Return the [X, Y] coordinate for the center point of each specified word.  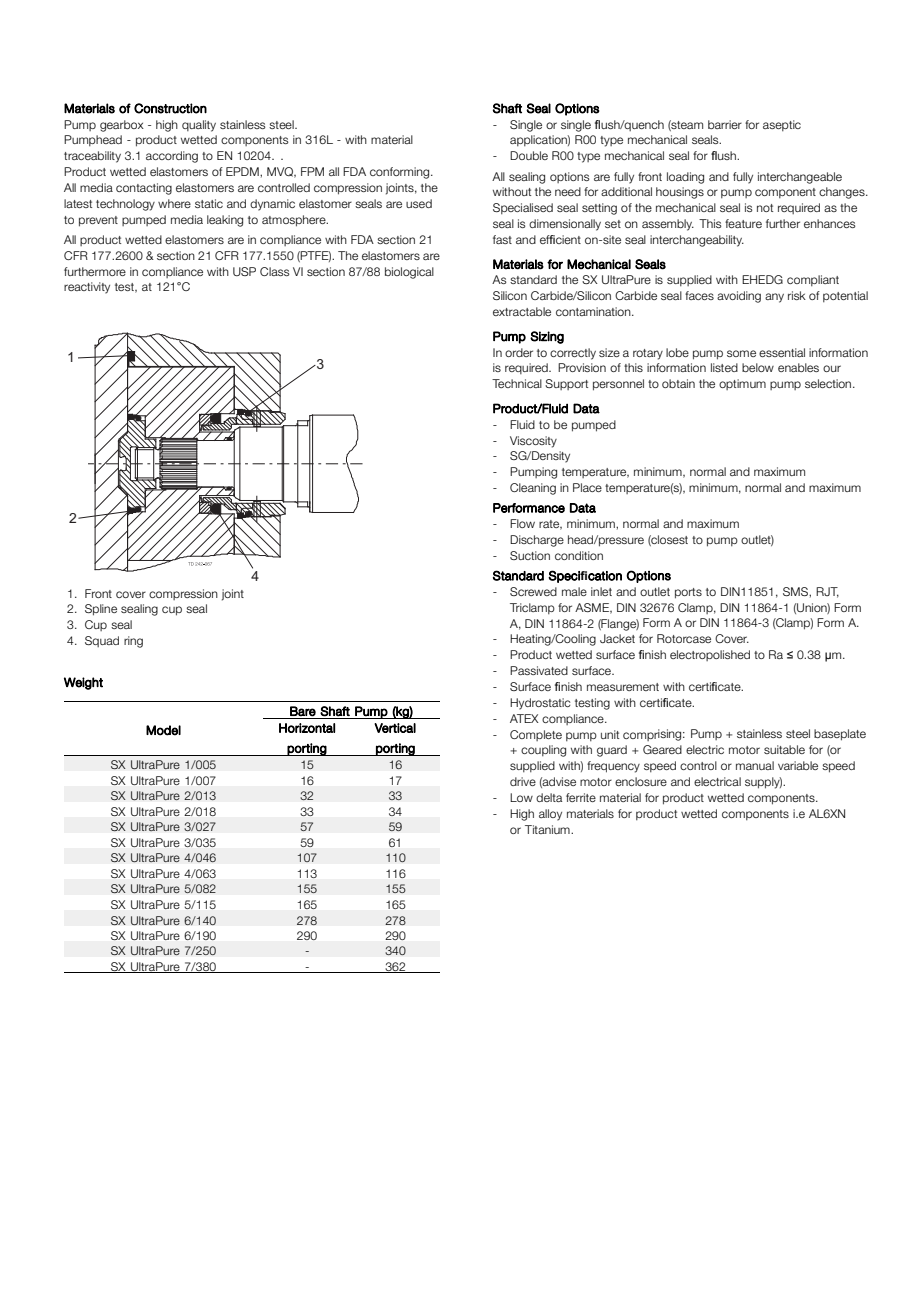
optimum [742, 384]
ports [688, 593]
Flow [522, 523]
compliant [813, 280]
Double [529, 155]
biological [409, 273]
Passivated [539, 670]
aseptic [782, 125]
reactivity [87, 288]
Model [163, 730]
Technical [517, 383]
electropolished [710, 655]
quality [199, 126]
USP [244, 271]
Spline [101, 610]
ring [133, 642]
